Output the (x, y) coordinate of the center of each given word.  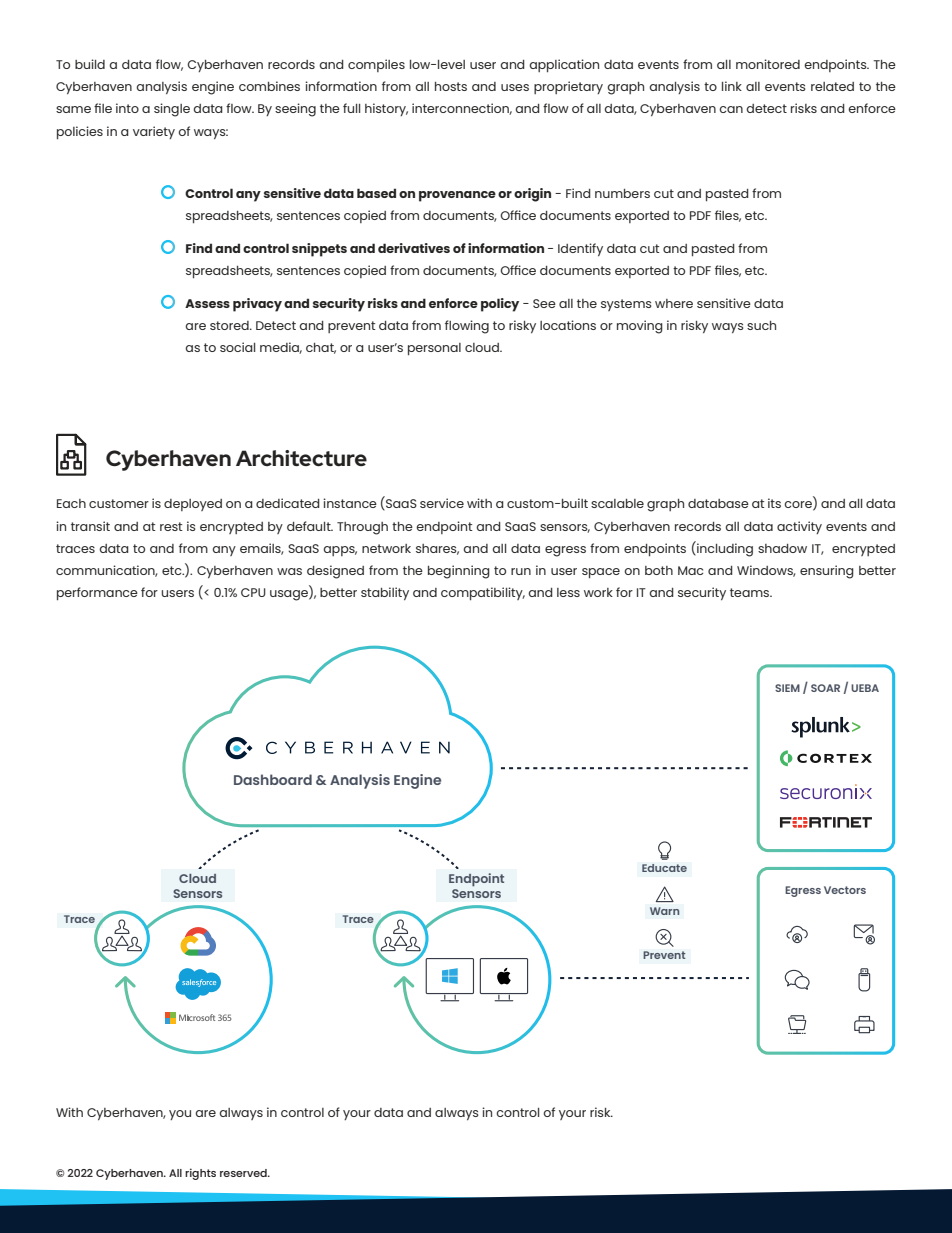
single (172, 110)
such (761, 325)
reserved (244, 1173)
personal (434, 349)
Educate (664, 868)
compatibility (483, 593)
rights (200, 1174)
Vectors (845, 890)
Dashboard (273, 779)
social (237, 347)
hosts (451, 86)
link (732, 86)
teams (751, 592)
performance (97, 593)
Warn (664, 911)
